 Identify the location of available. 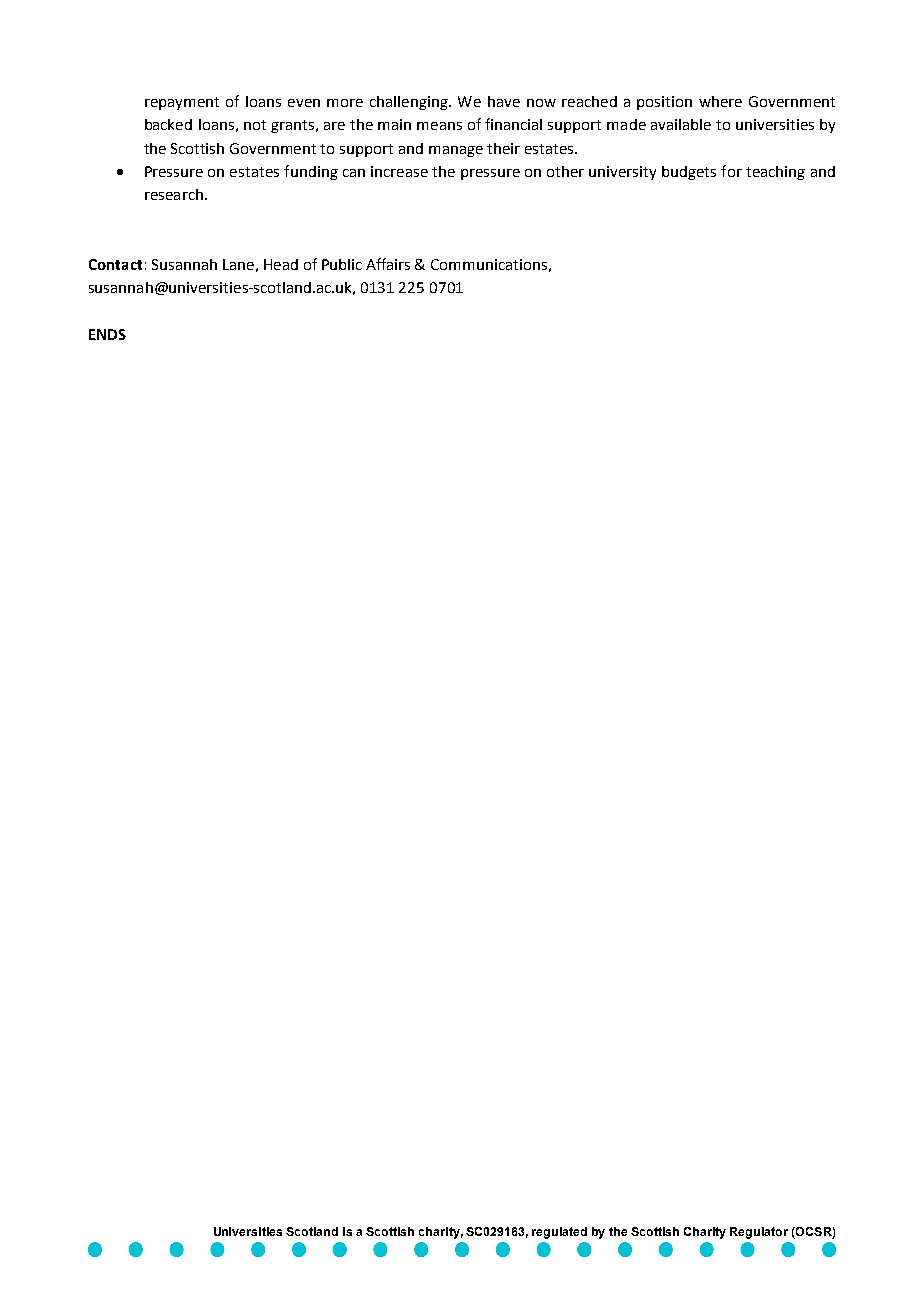
(681, 124).
